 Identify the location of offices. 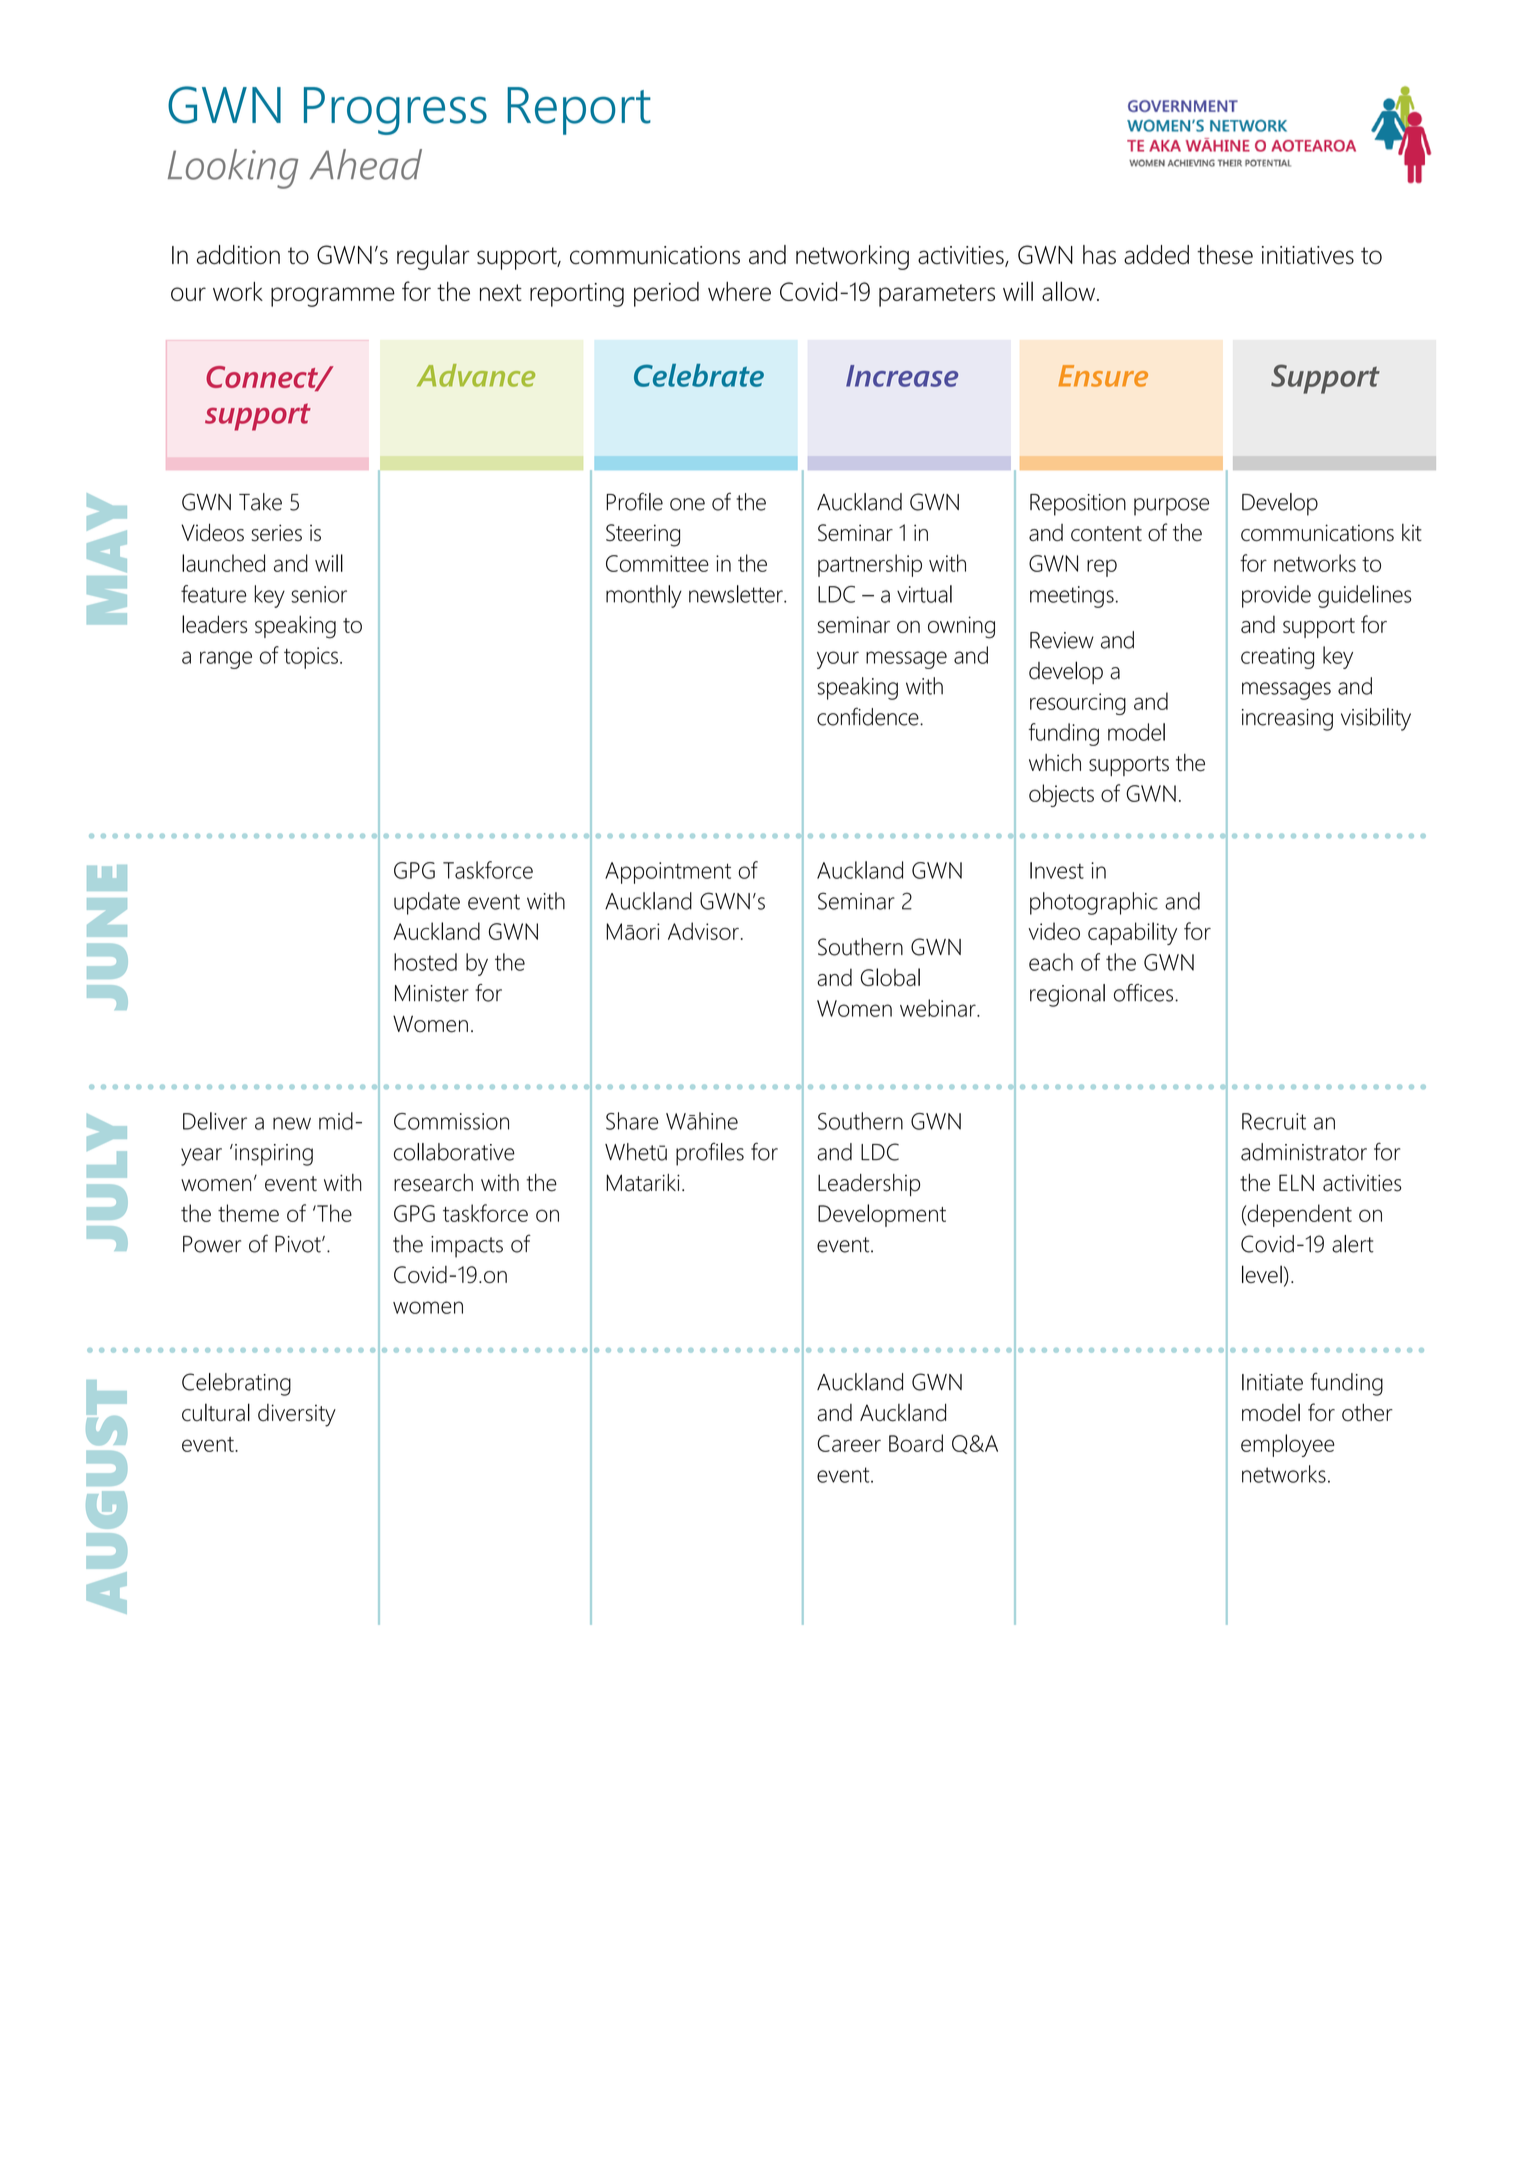
(1143, 993).
